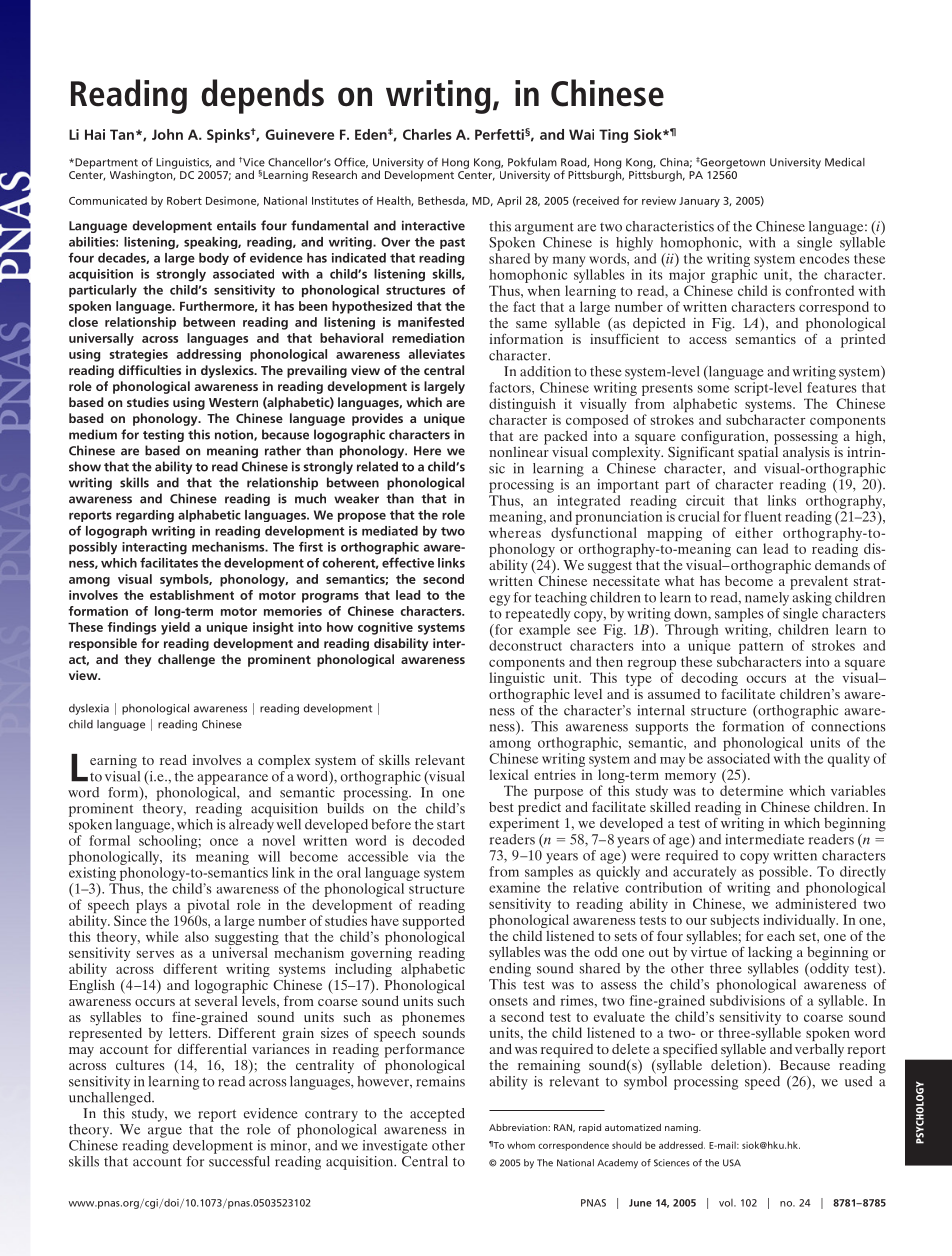 This page has height=1256, width=952. Describe the element at coordinates (165, 1132) in the page. I see `argue` at that location.
